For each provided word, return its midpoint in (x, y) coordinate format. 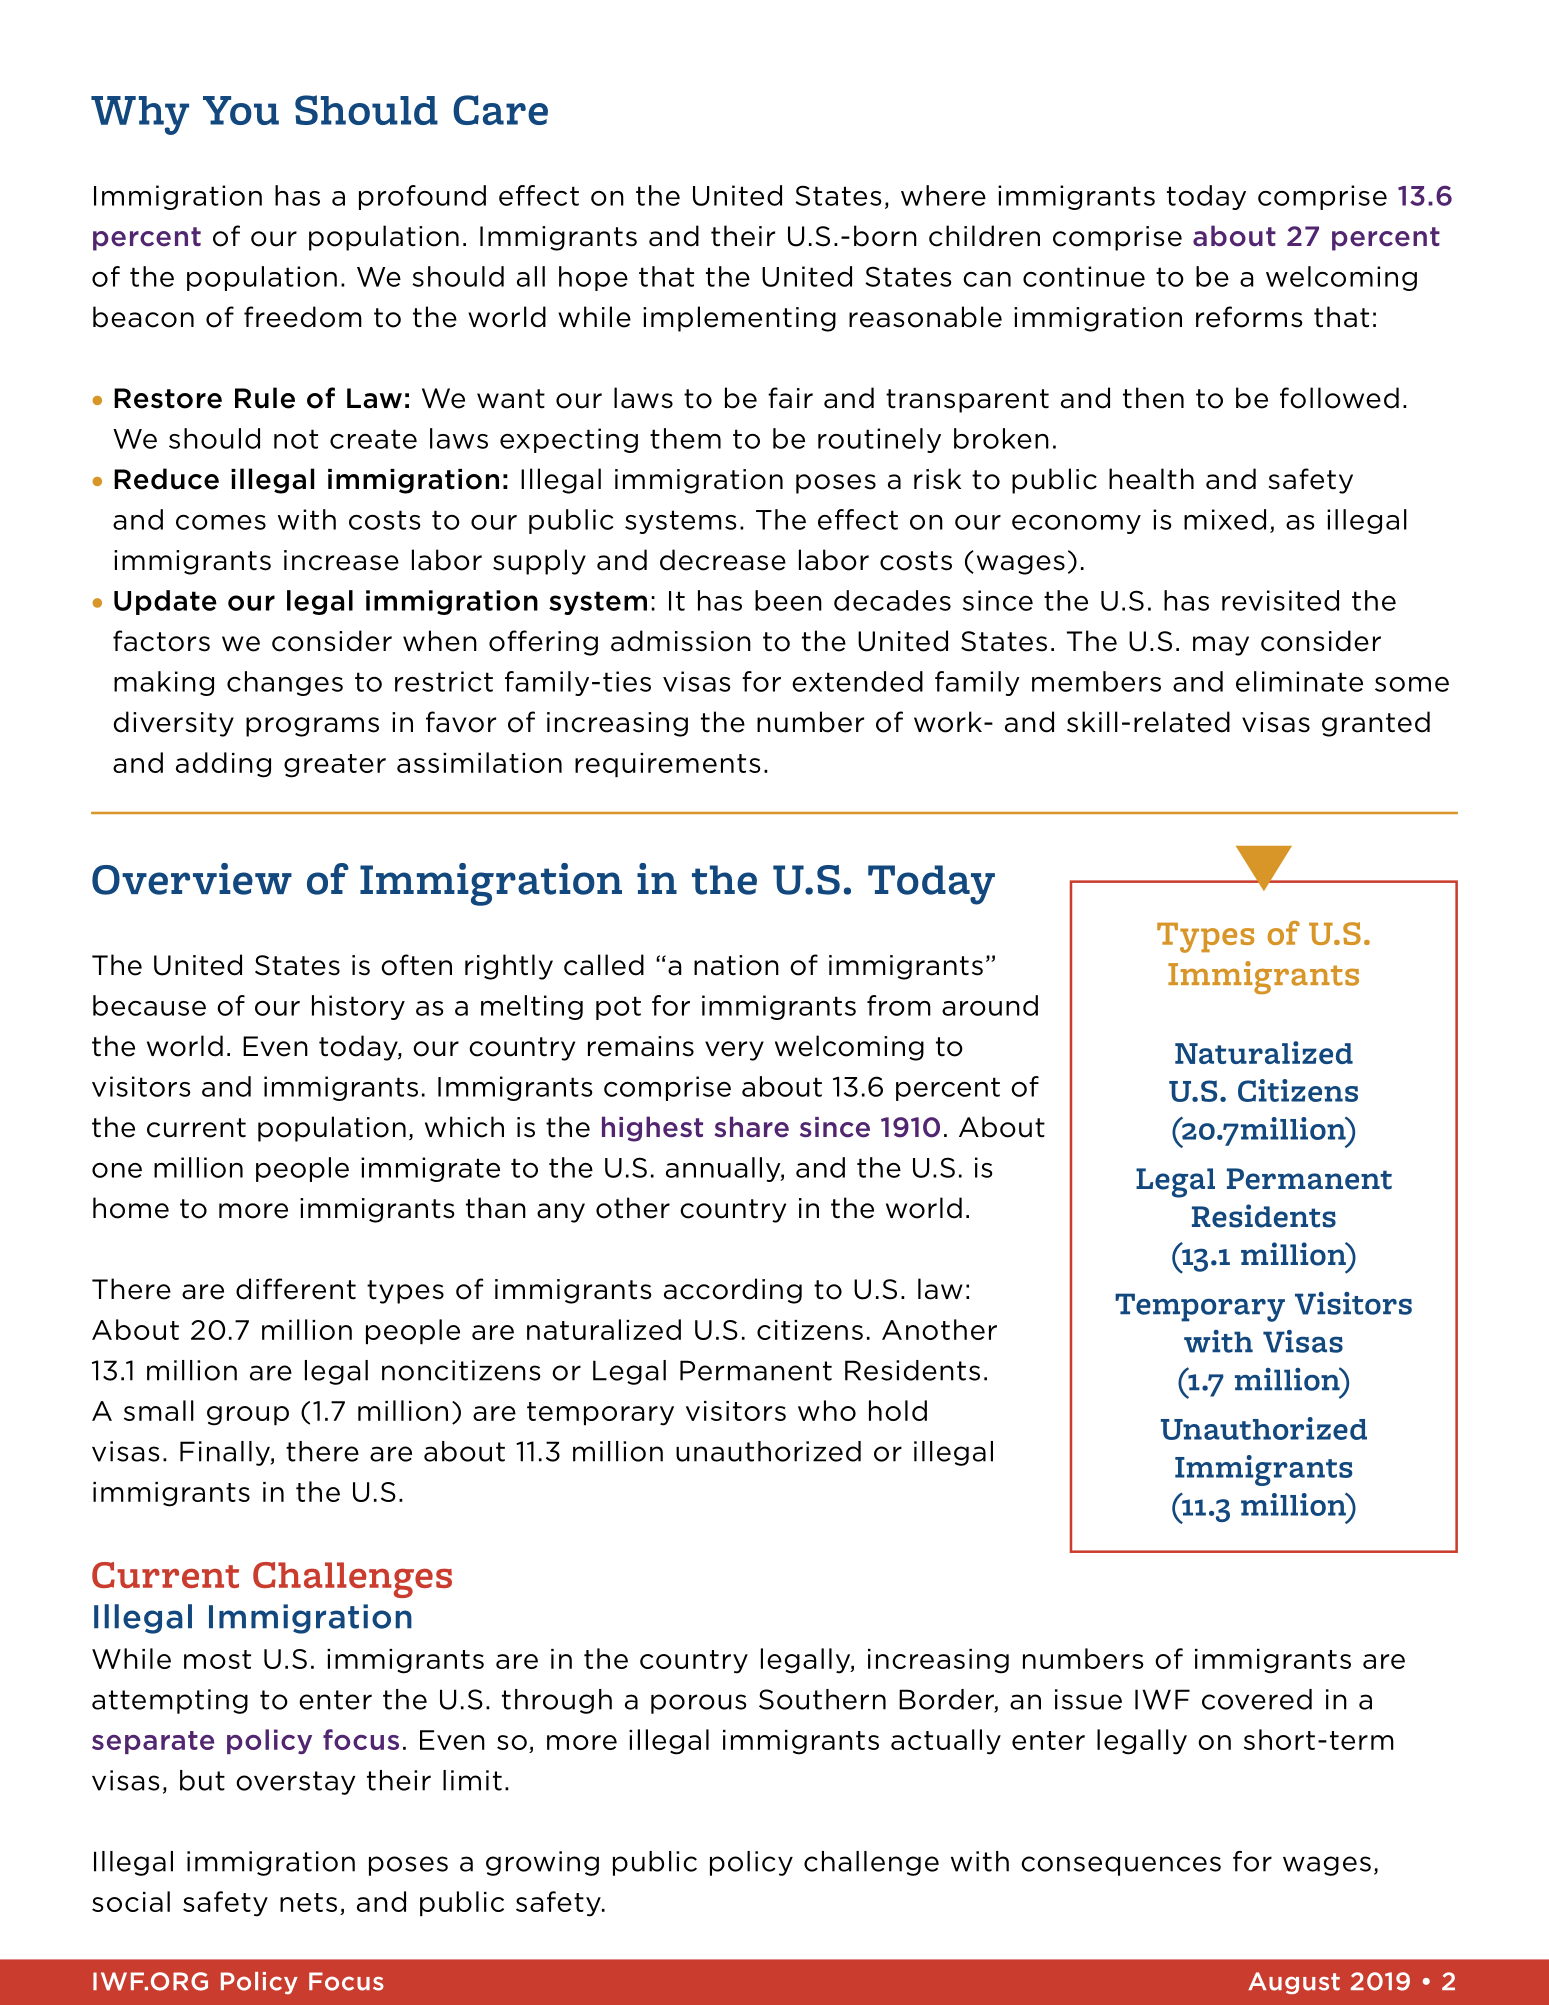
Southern (822, 1699)
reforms (1249, 317)
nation (736, 965)
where (943, 195)
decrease (723, 560)
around (990, 1005)
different (296, 1289)
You (241, 110)
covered (1257, 1699)
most (217, 1659)
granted (1376, 724)
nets (308, 1902)
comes (221, 522)
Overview (192, 879)
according (733, 1291)
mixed (1225, 519)
